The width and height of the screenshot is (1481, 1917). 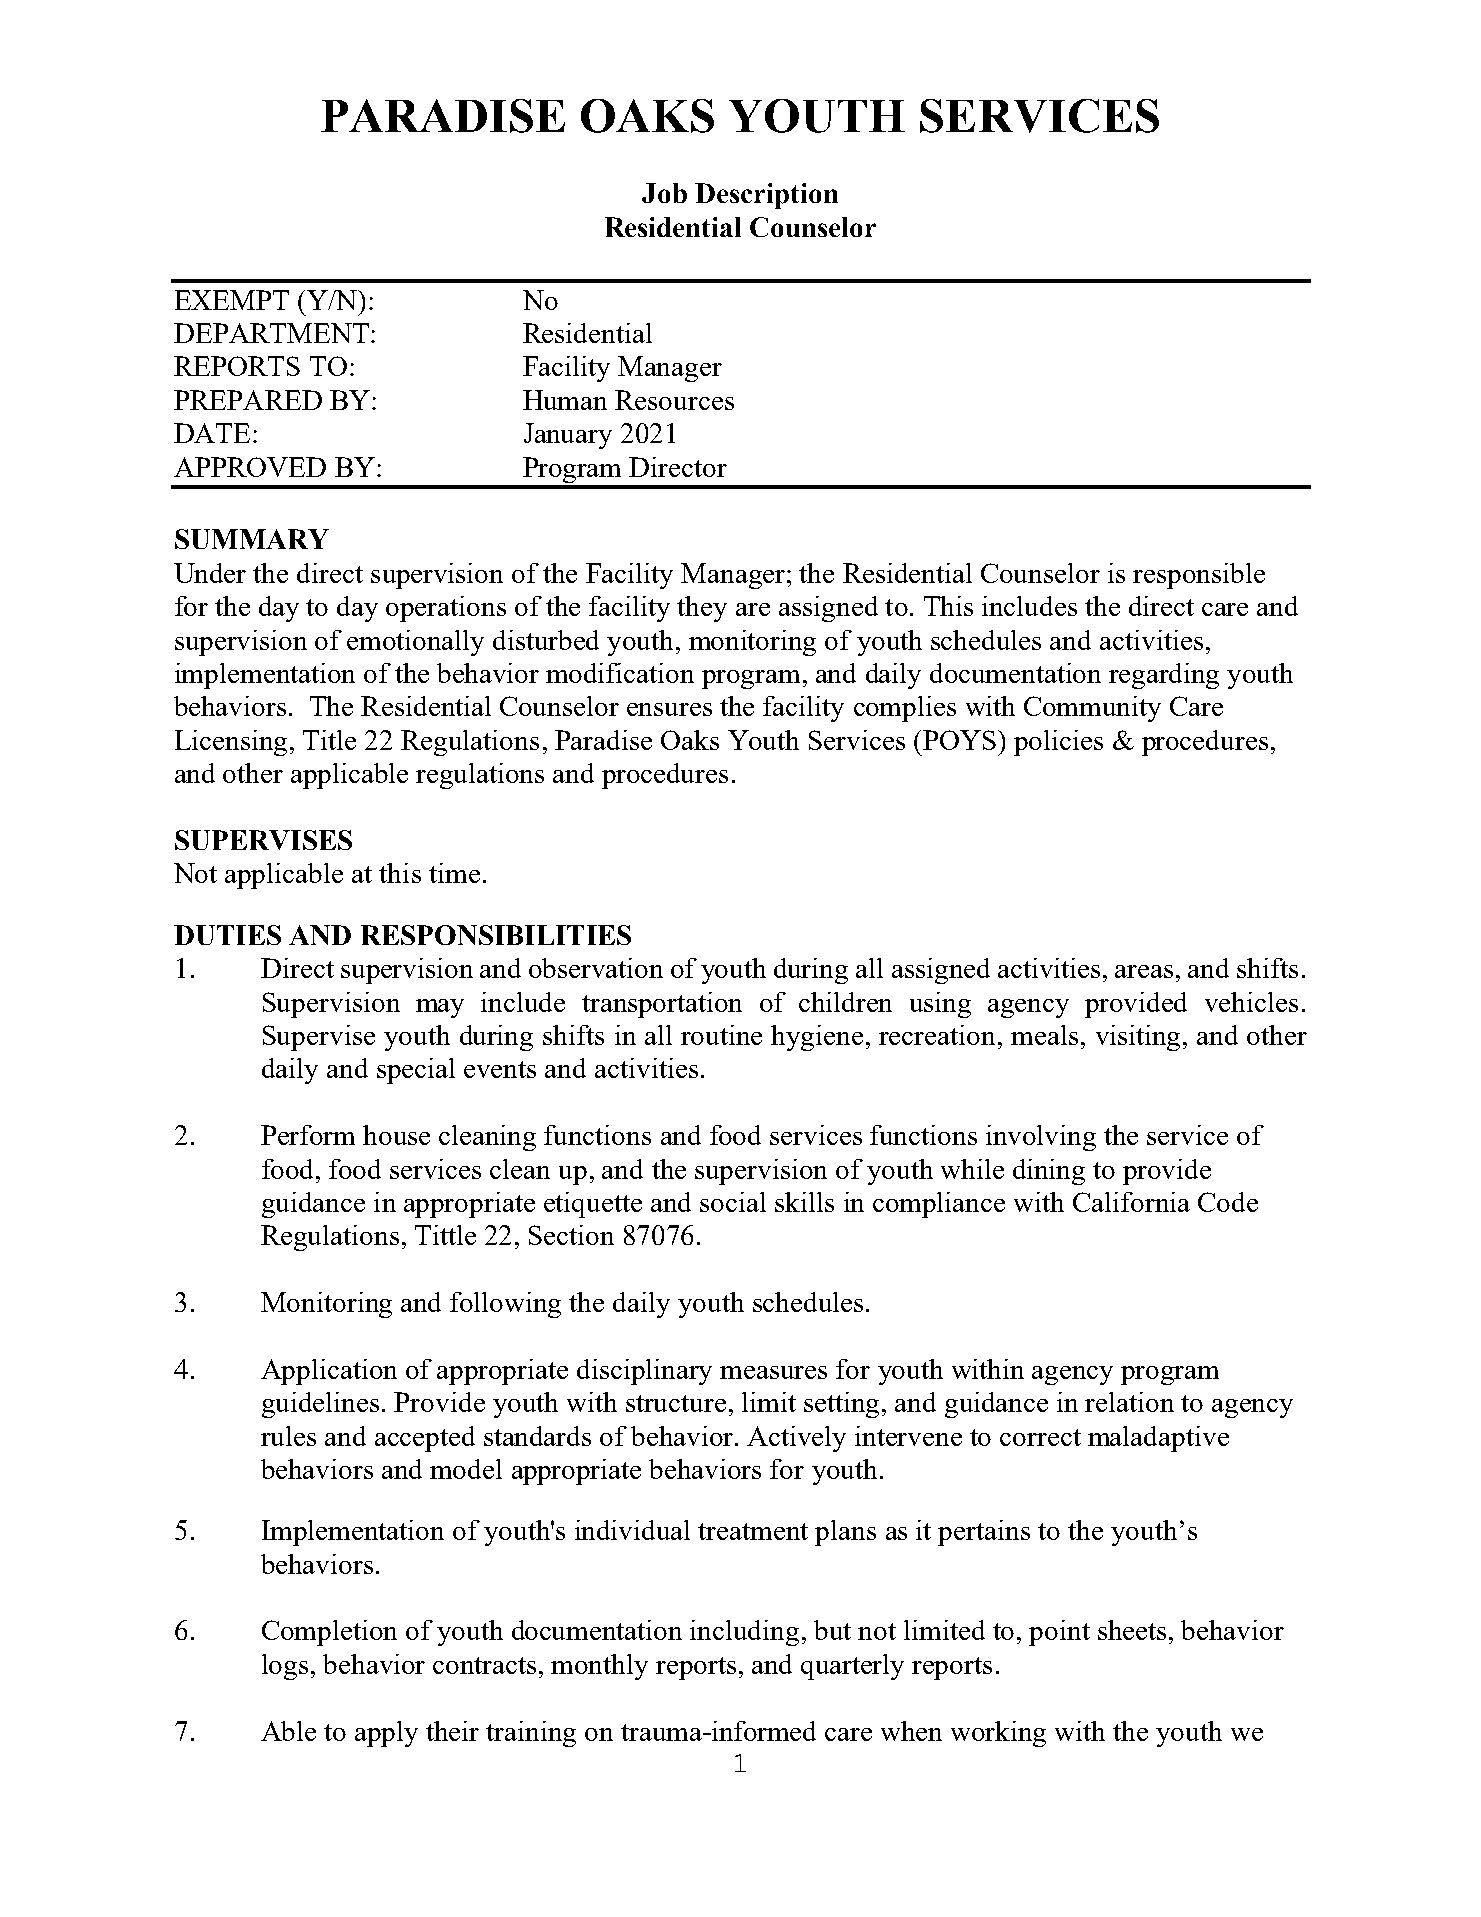 What do you see at coordinates (232, 300) in the screenshot?
I see `EXEMPT` at bounding box center [232, 300].
